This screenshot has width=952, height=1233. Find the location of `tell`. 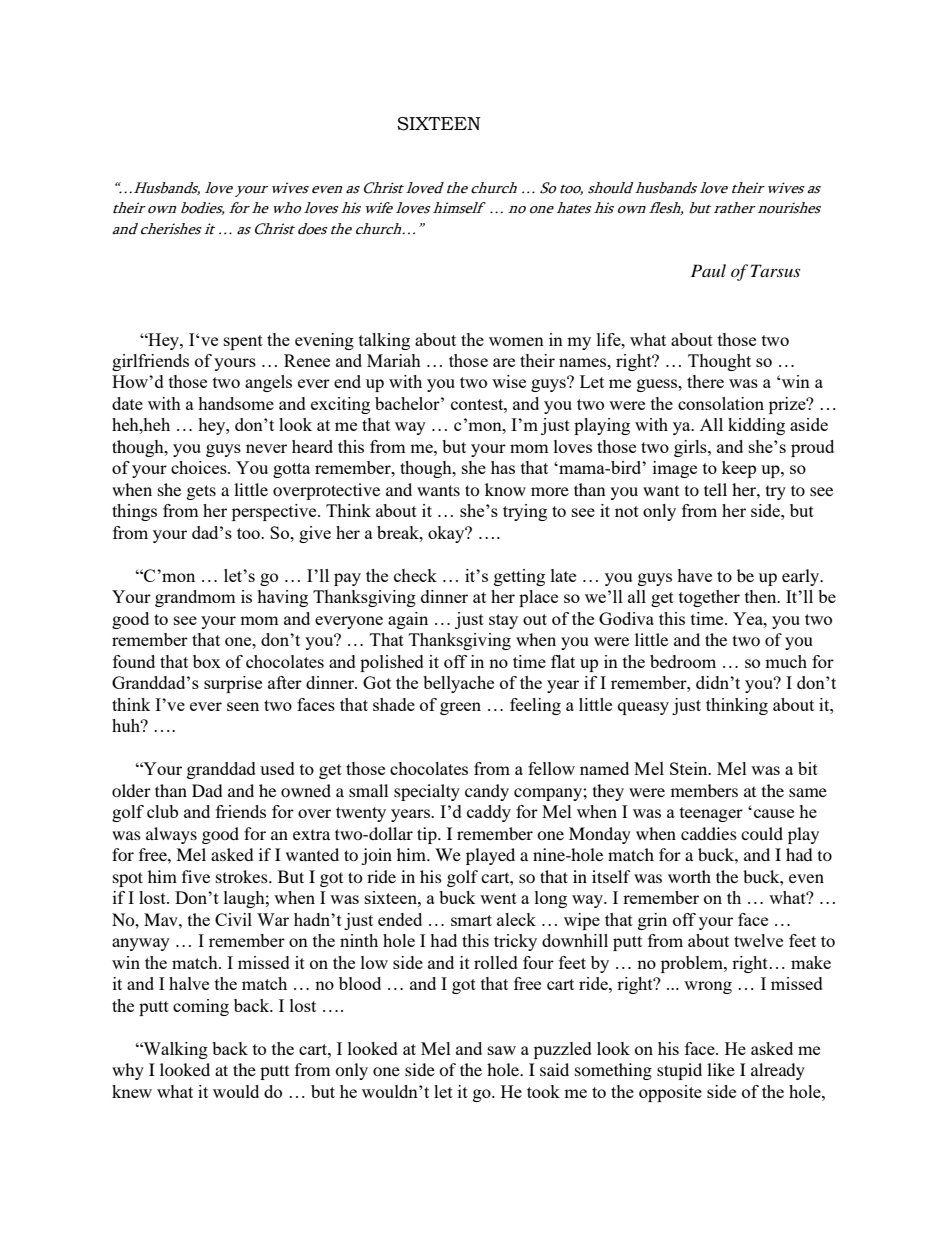

tell is located at coordinates (715, 489).
